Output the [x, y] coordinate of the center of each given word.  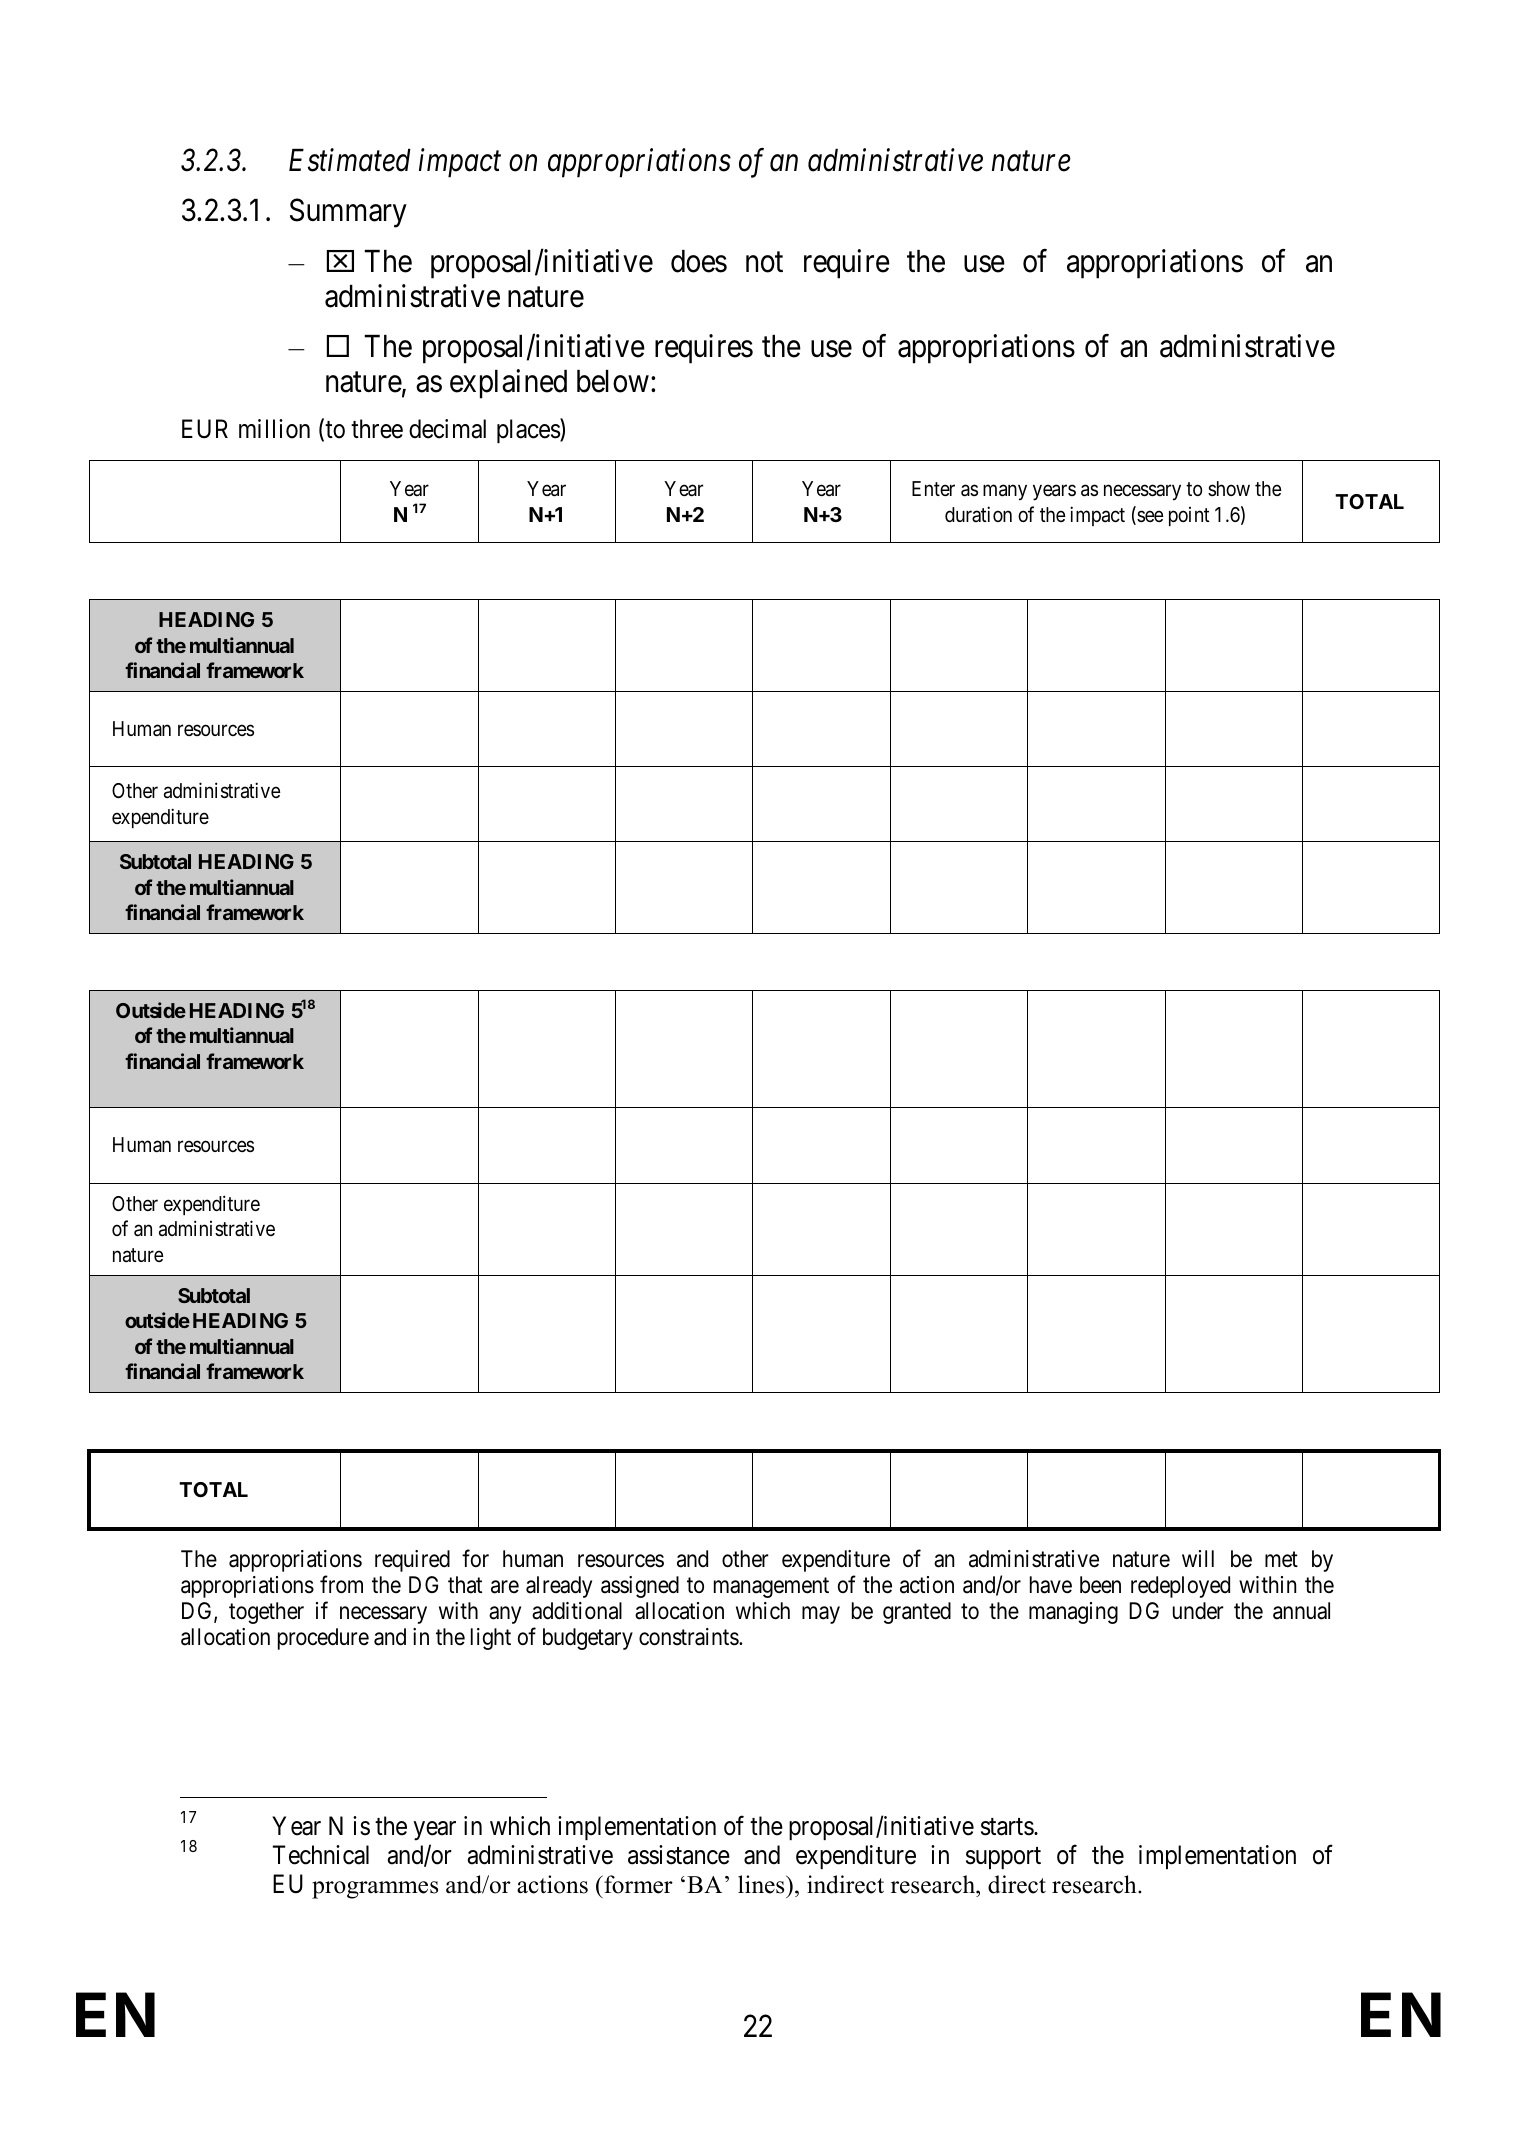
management [771, 1588]
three [377, 429]
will [1198, 1558]
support [1003, 1858]
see [1149, 517]
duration [978, 514]
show [1229, 488]
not [764, 262]
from [341, 1584]
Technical [321, 1855]
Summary [348, 213]
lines [762, 1884]
